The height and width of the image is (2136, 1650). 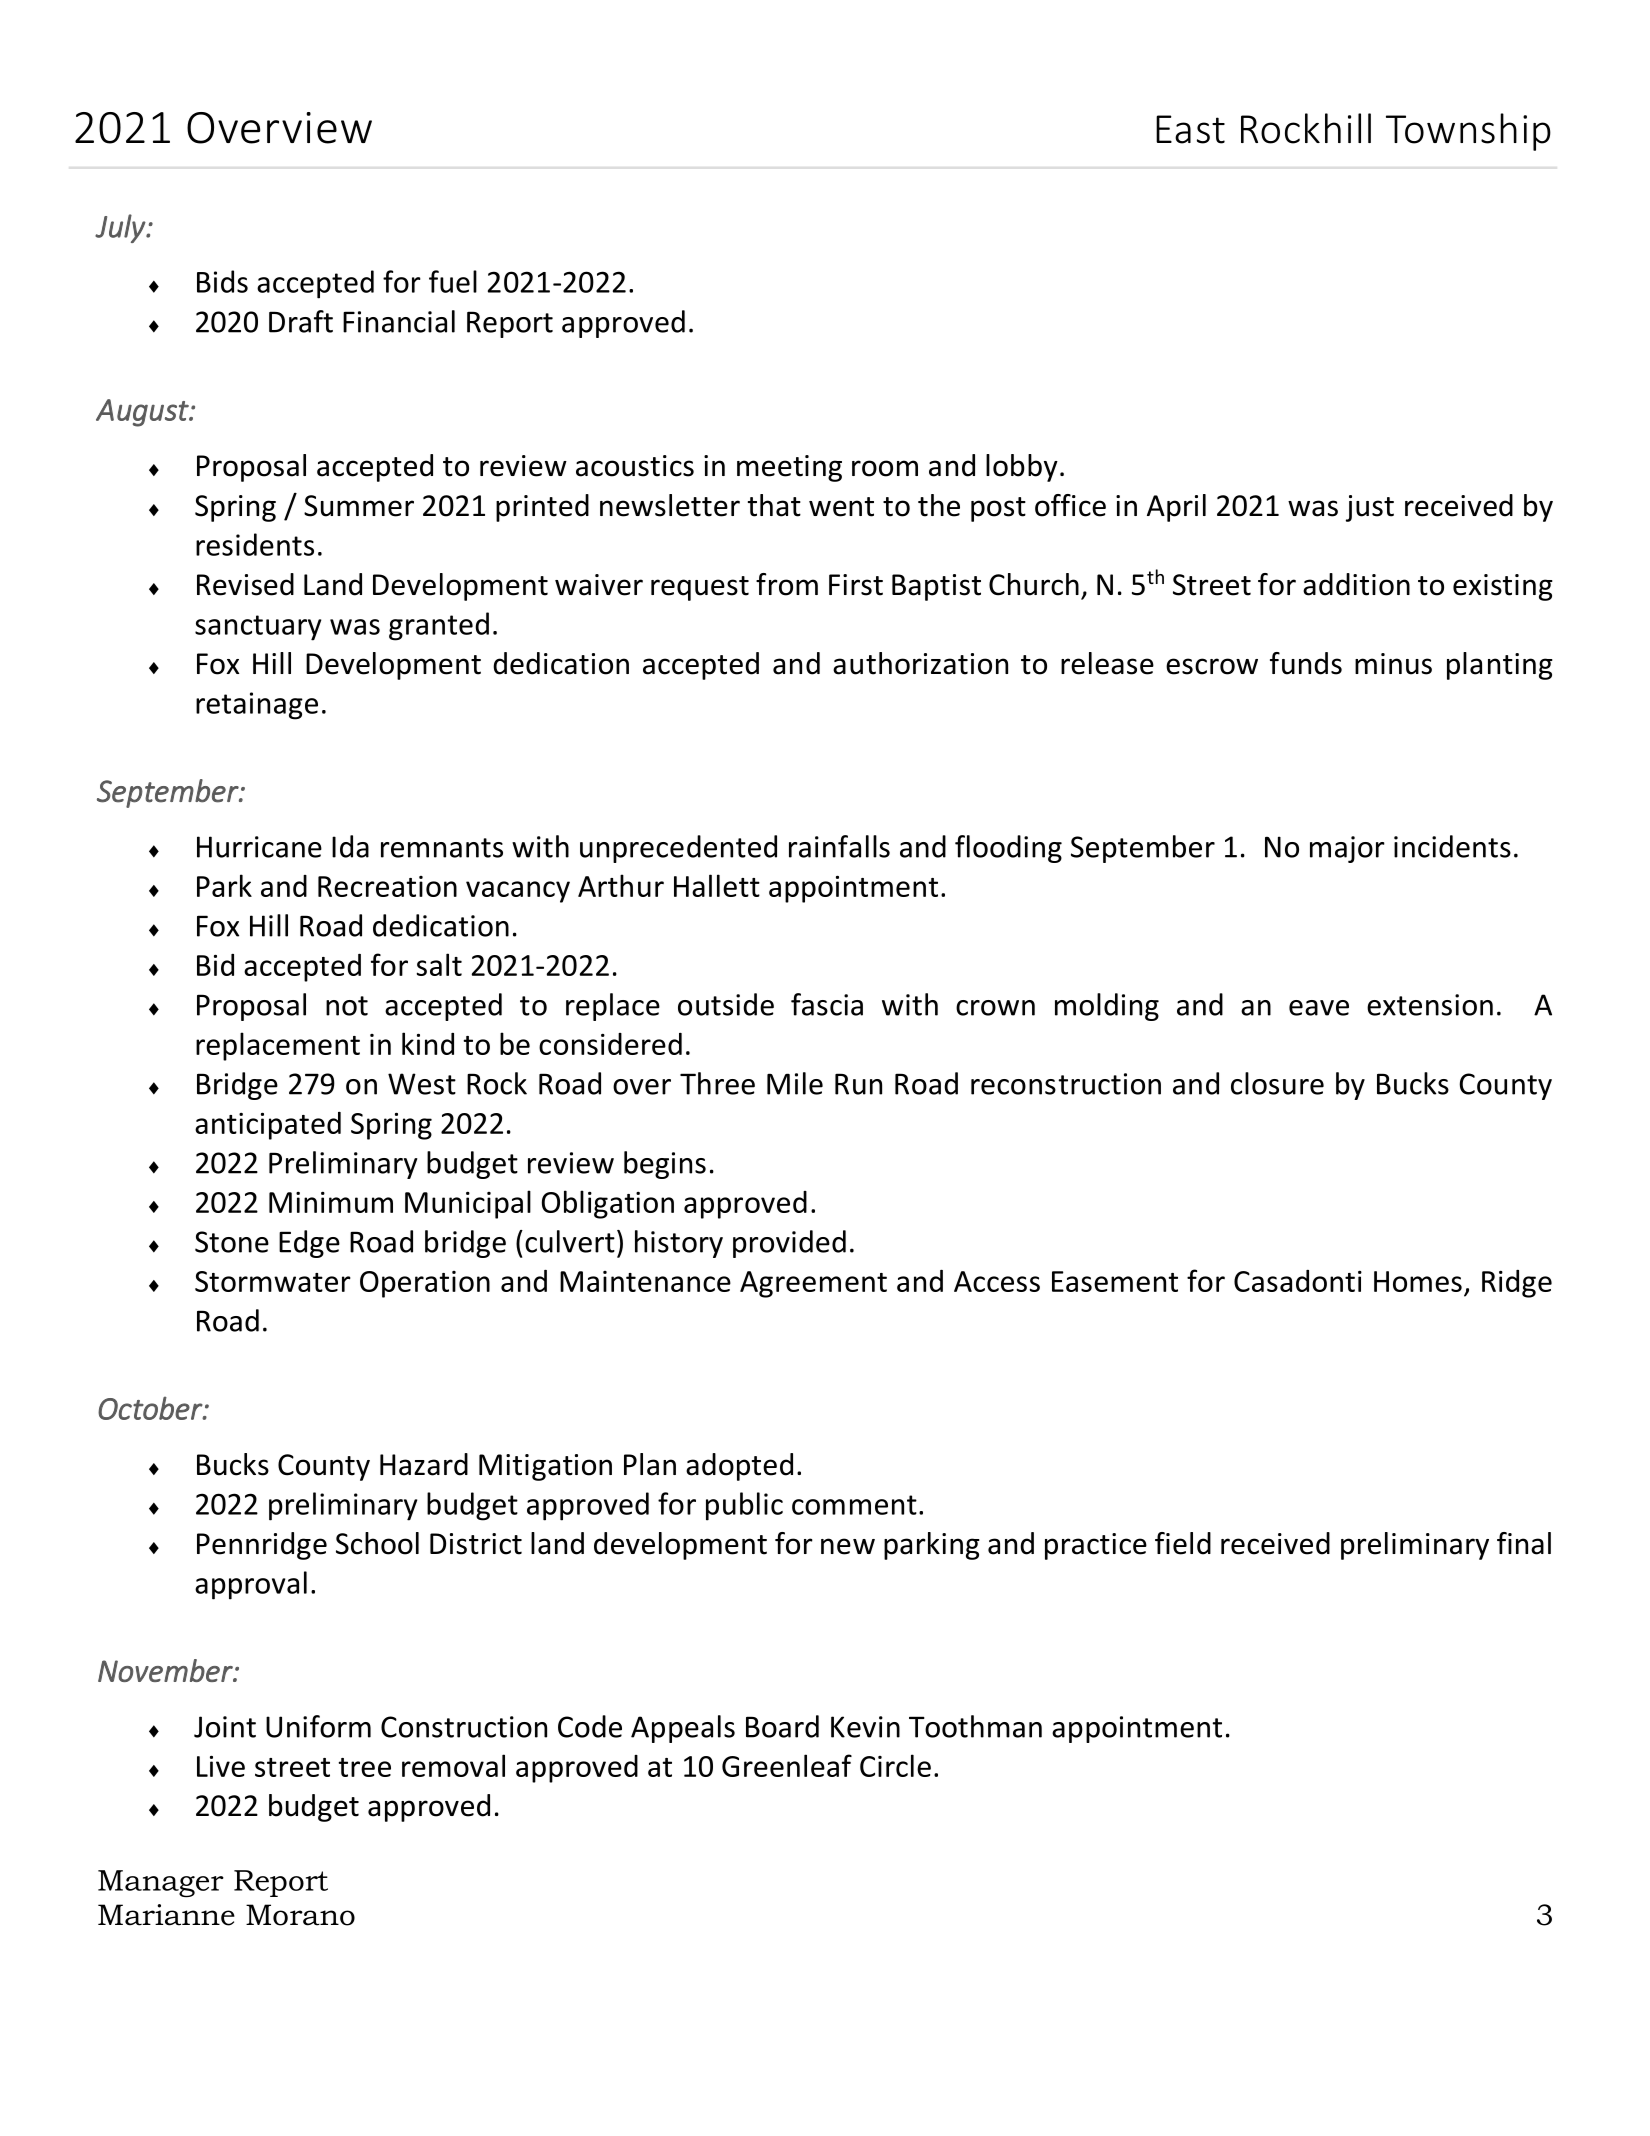 What do you see at coordinates (222, 281) in the image?
I see `Bids` at bounding box center [222, 281].
